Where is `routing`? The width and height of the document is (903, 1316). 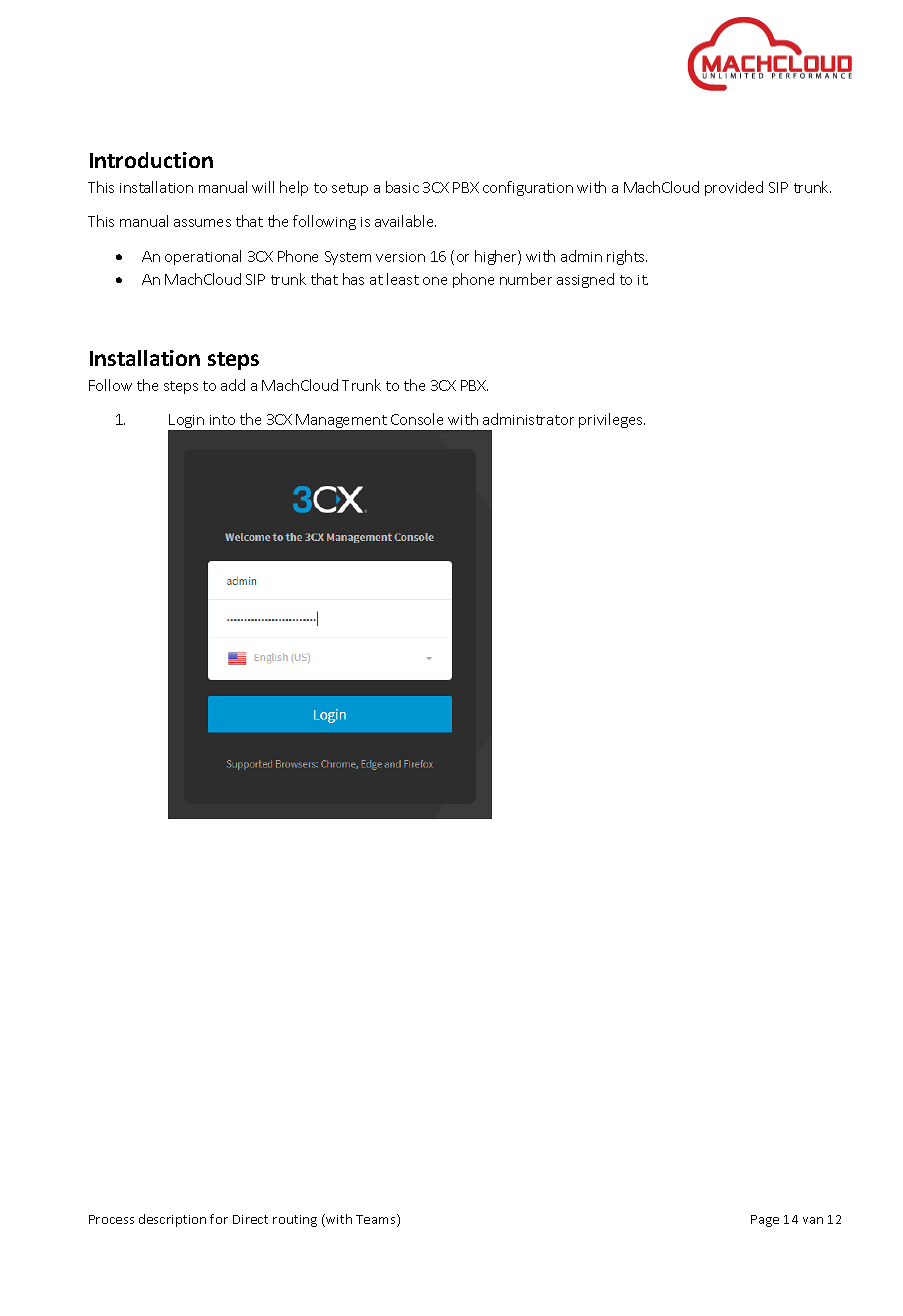 routing is located at coordinates (295, 1221).
